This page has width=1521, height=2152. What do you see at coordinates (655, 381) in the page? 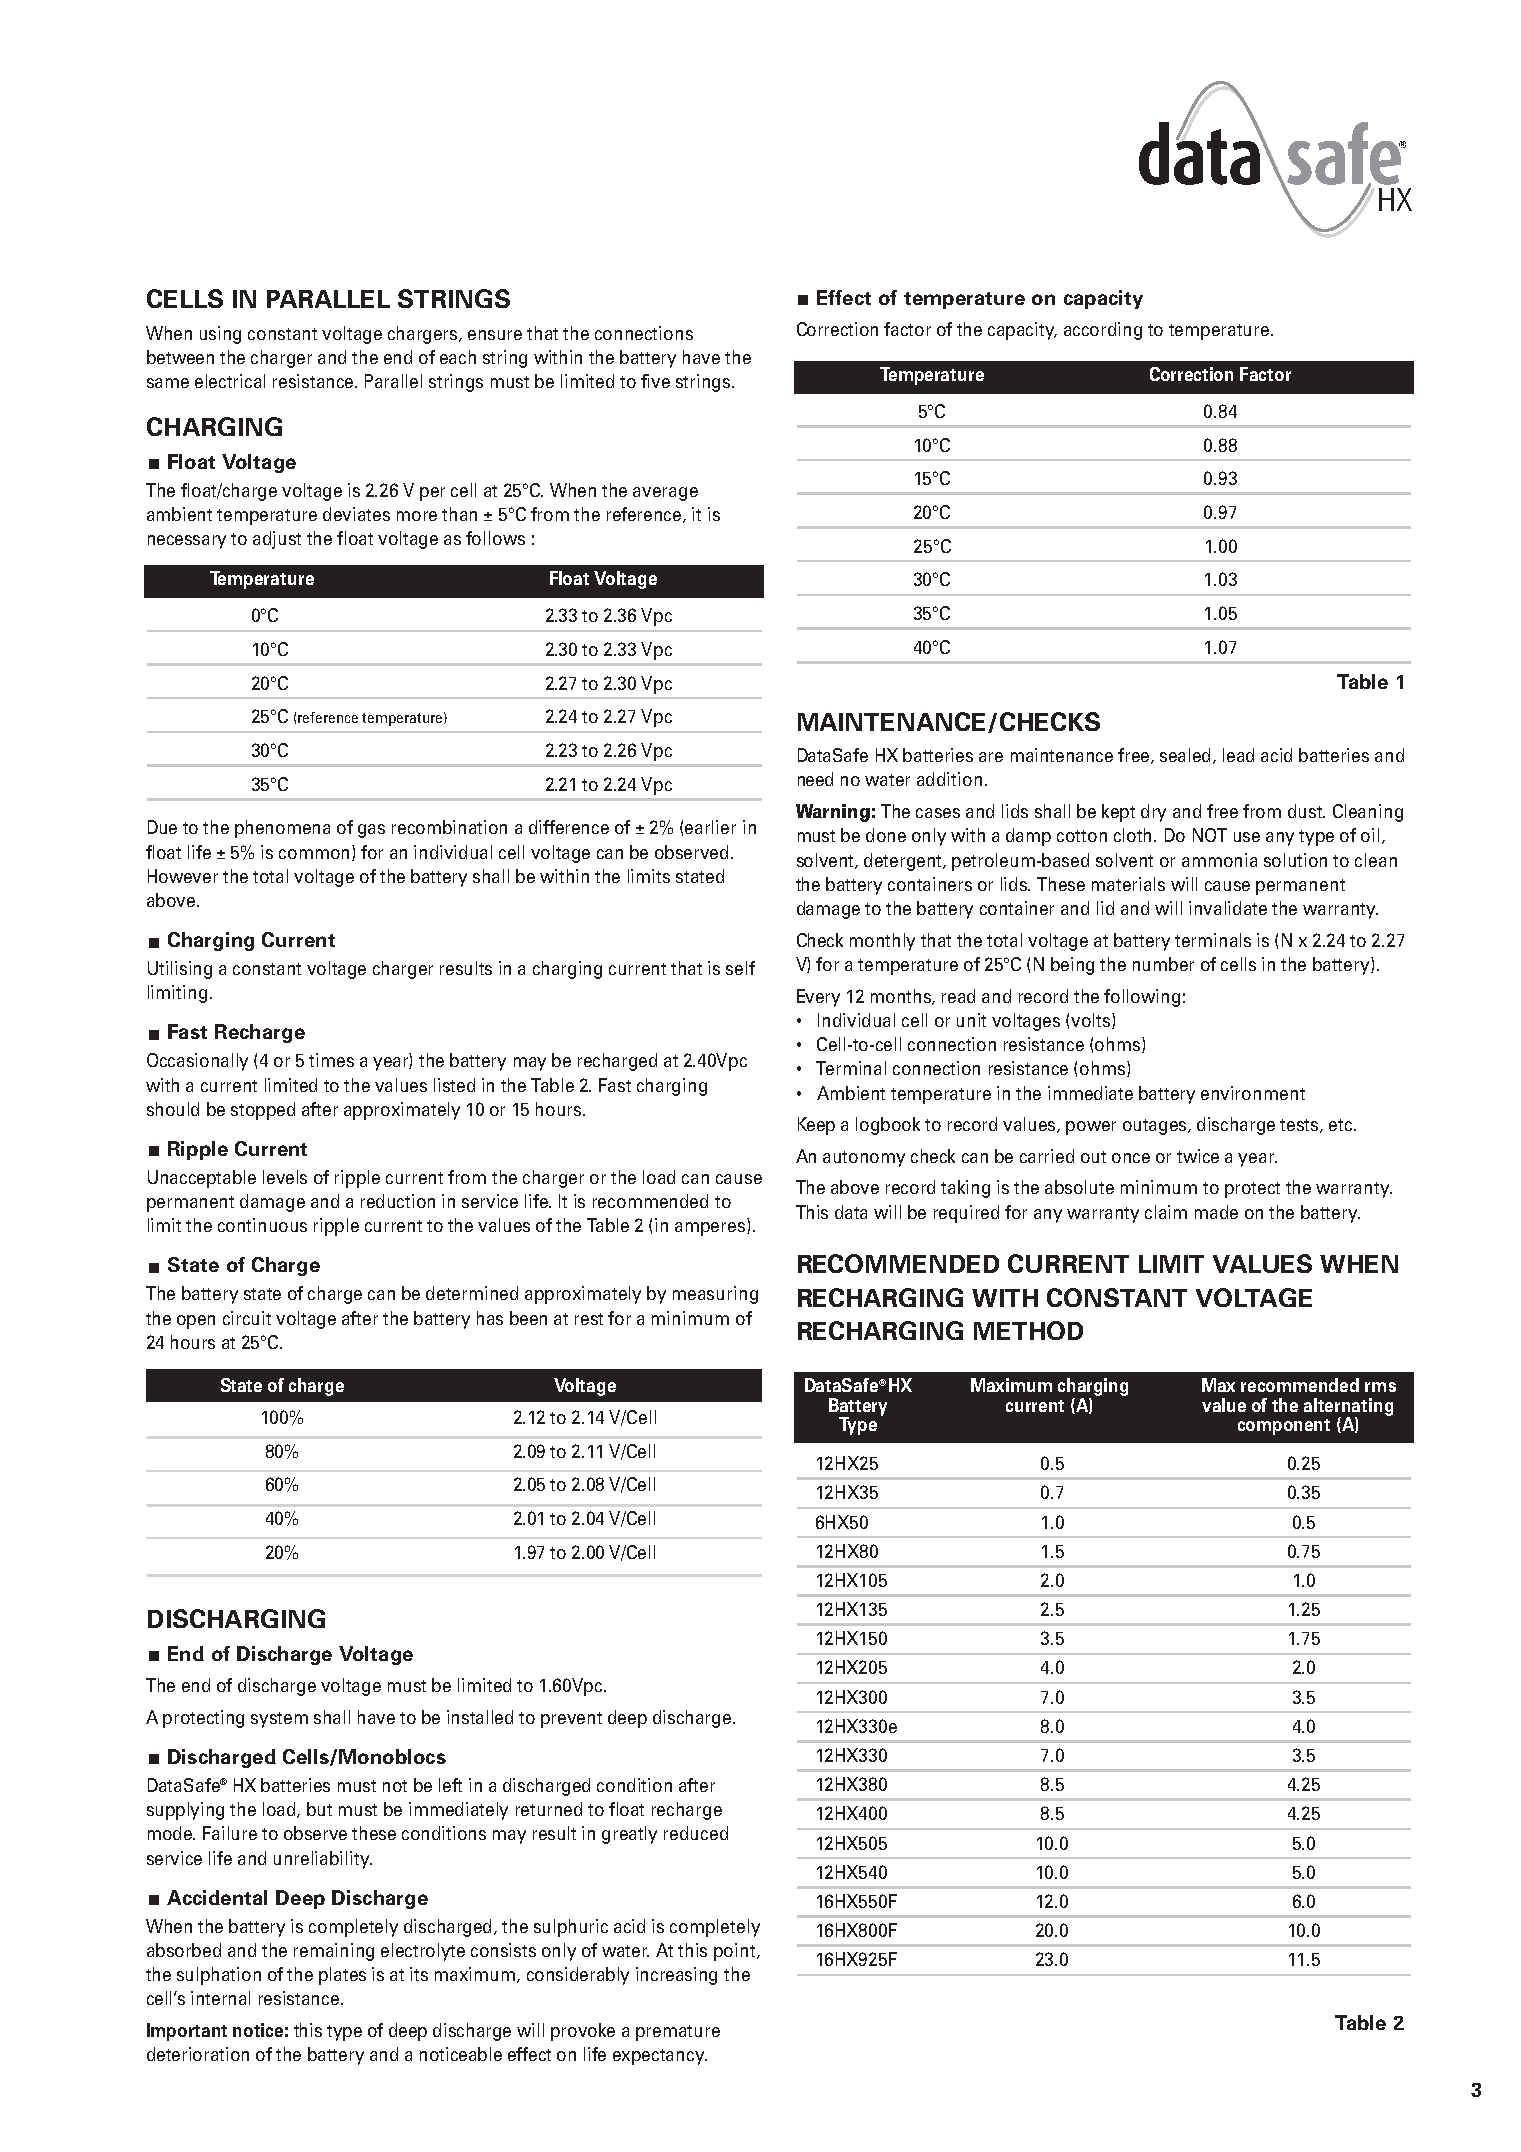
I see `five` at bounding box center [655, 381].
